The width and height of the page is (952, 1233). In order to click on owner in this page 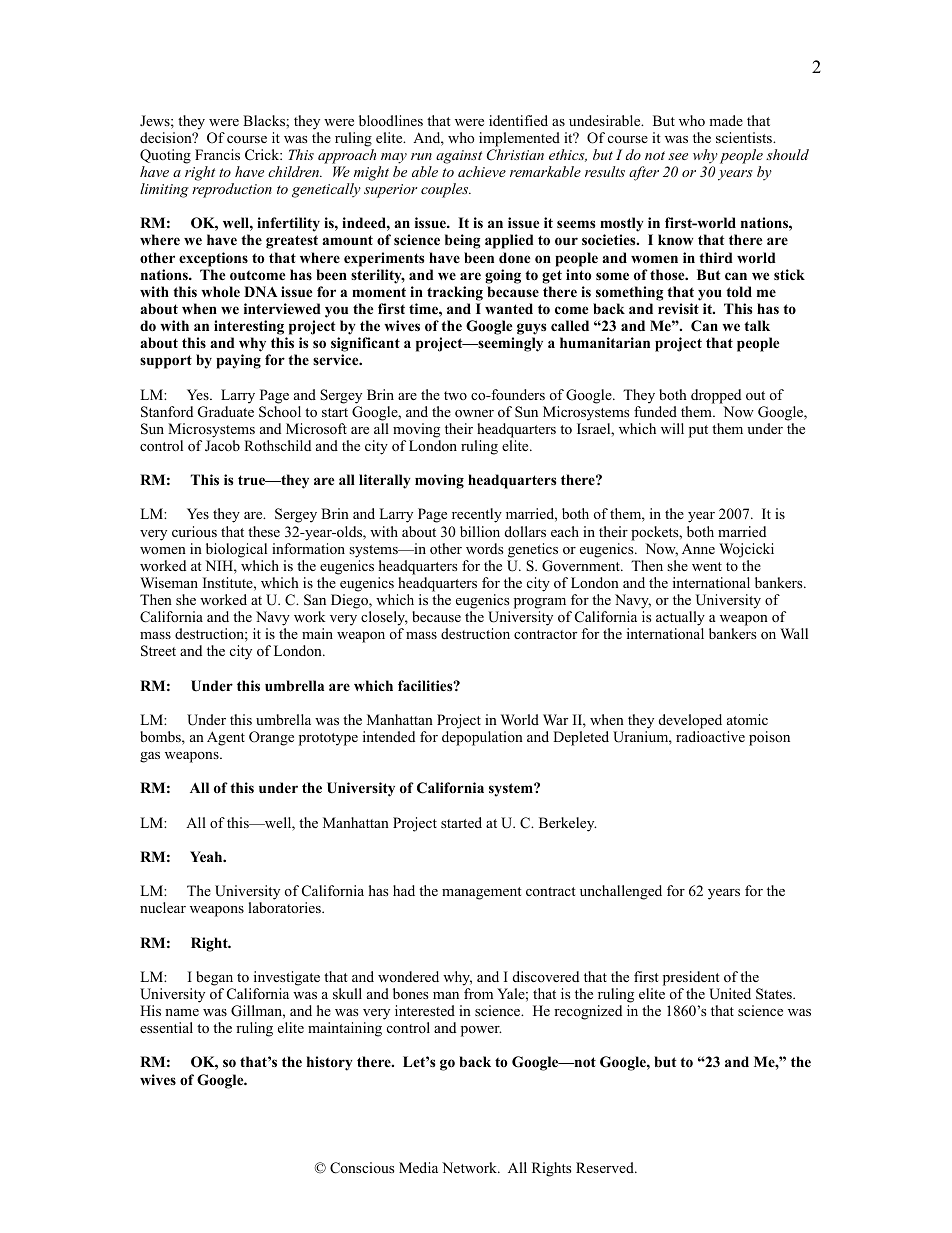, I will do `click(474, 414)`.
